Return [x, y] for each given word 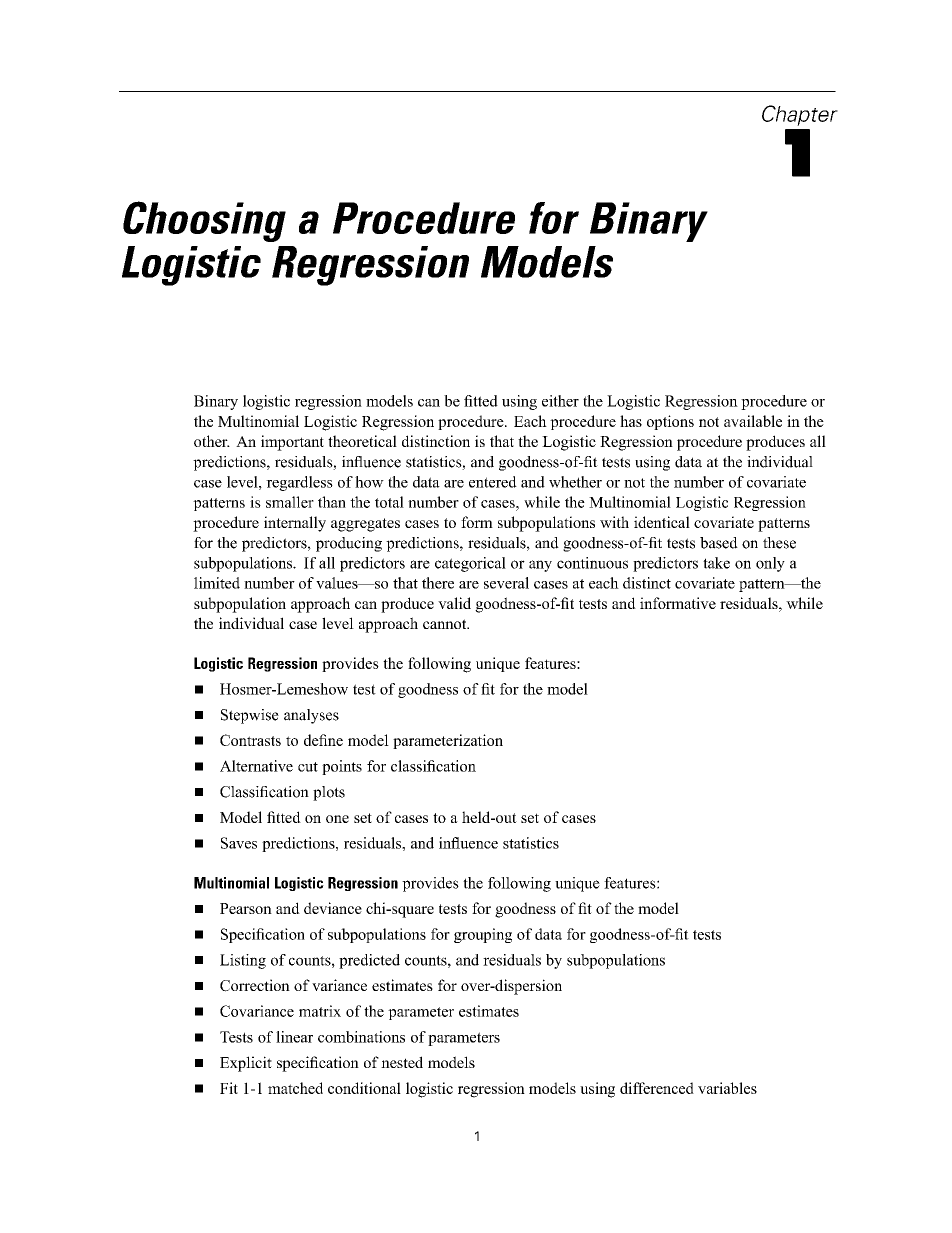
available [753, 421]
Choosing [204, 221]
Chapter [800, 115]
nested [402, 1062]
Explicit [246, 1064]
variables [727, 1088]
